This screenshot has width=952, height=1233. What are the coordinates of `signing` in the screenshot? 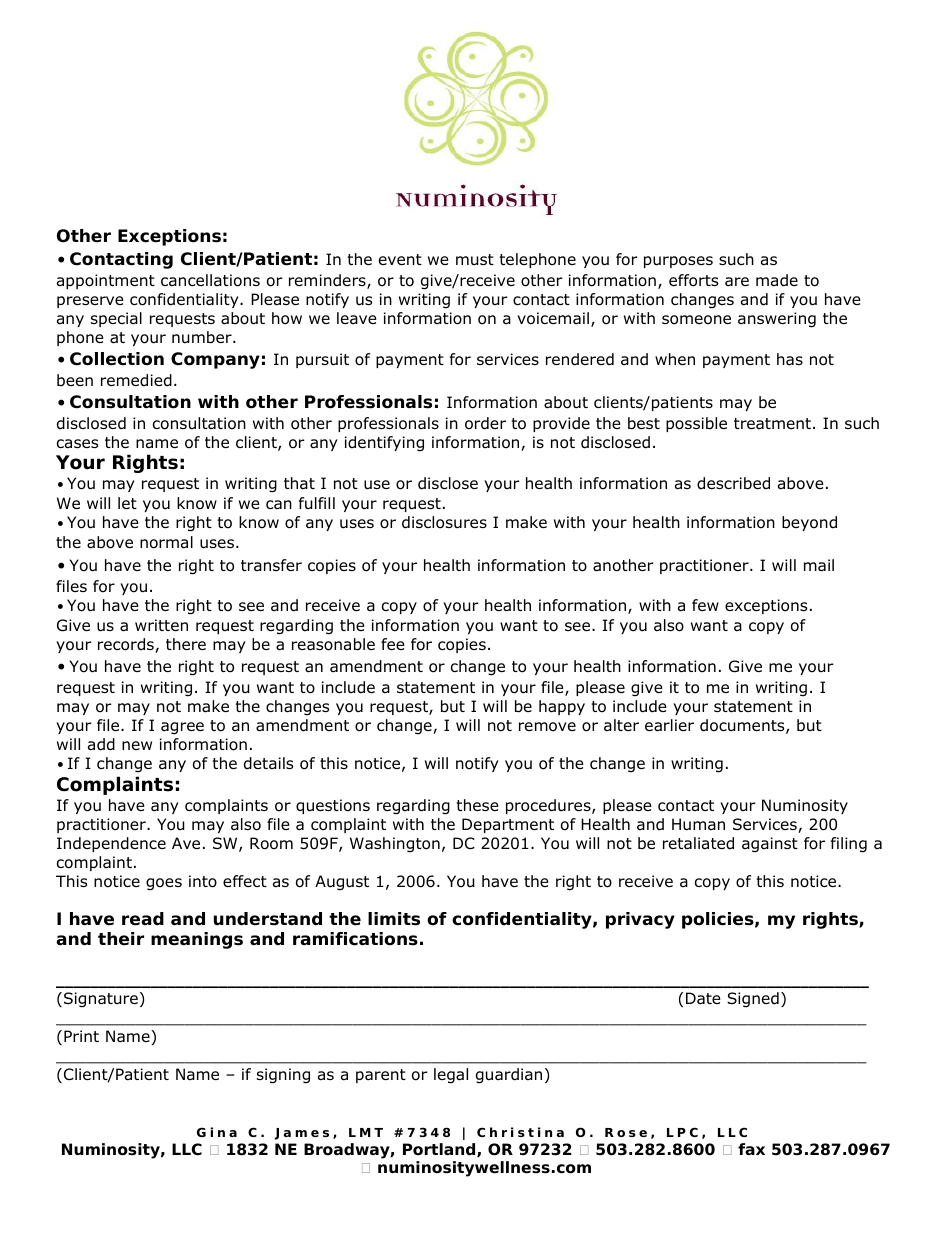 It's located at (283, 1076).
